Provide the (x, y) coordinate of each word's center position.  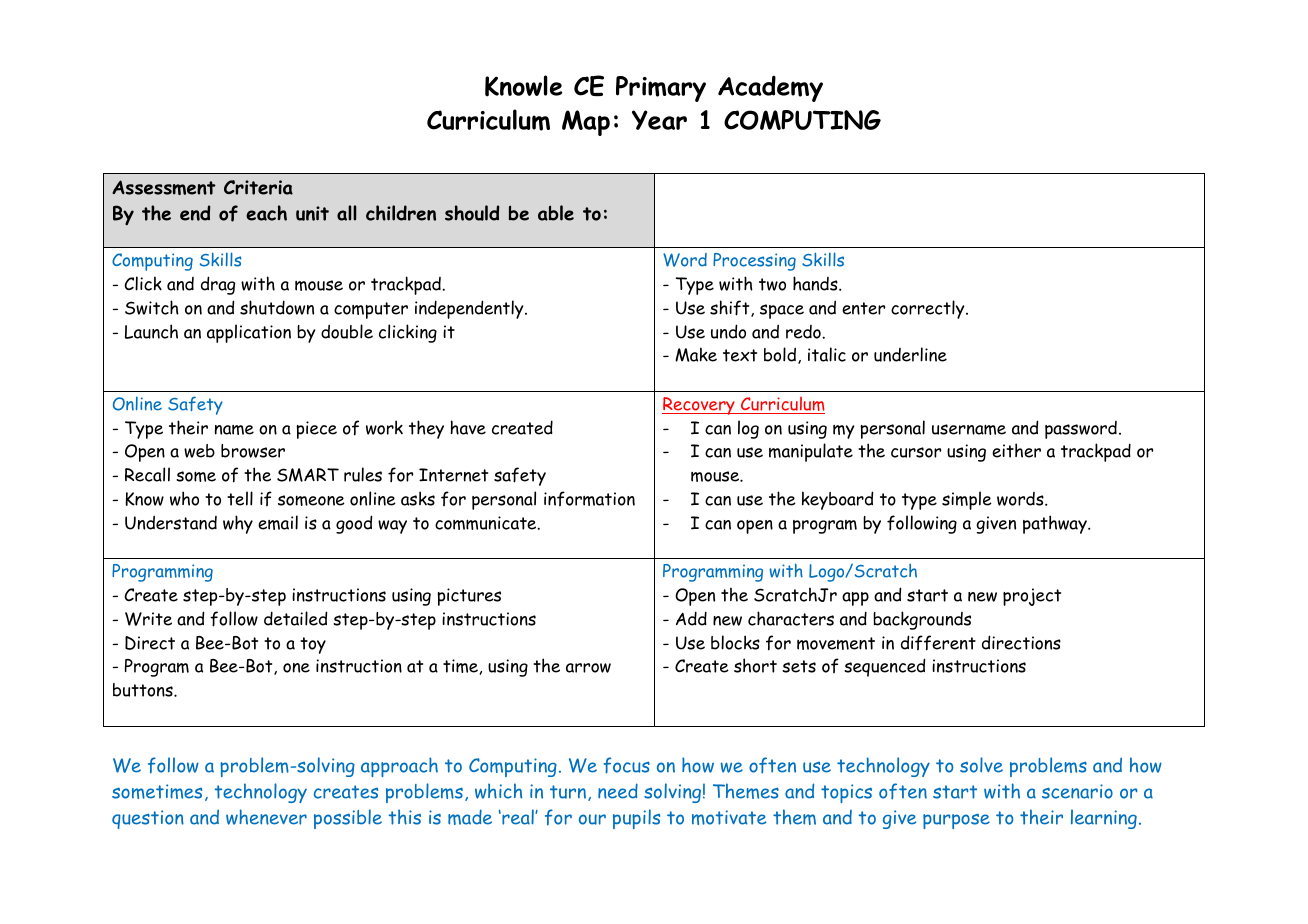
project (1032, 597)
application (249, 333)
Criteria (258, 187)
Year (659, 120)
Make (696, 354)
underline (910, 354)
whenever (266, 817)
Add (691, 618)
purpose (956, 821)
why (238, 524)
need (618, 791)
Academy (770, 88)
